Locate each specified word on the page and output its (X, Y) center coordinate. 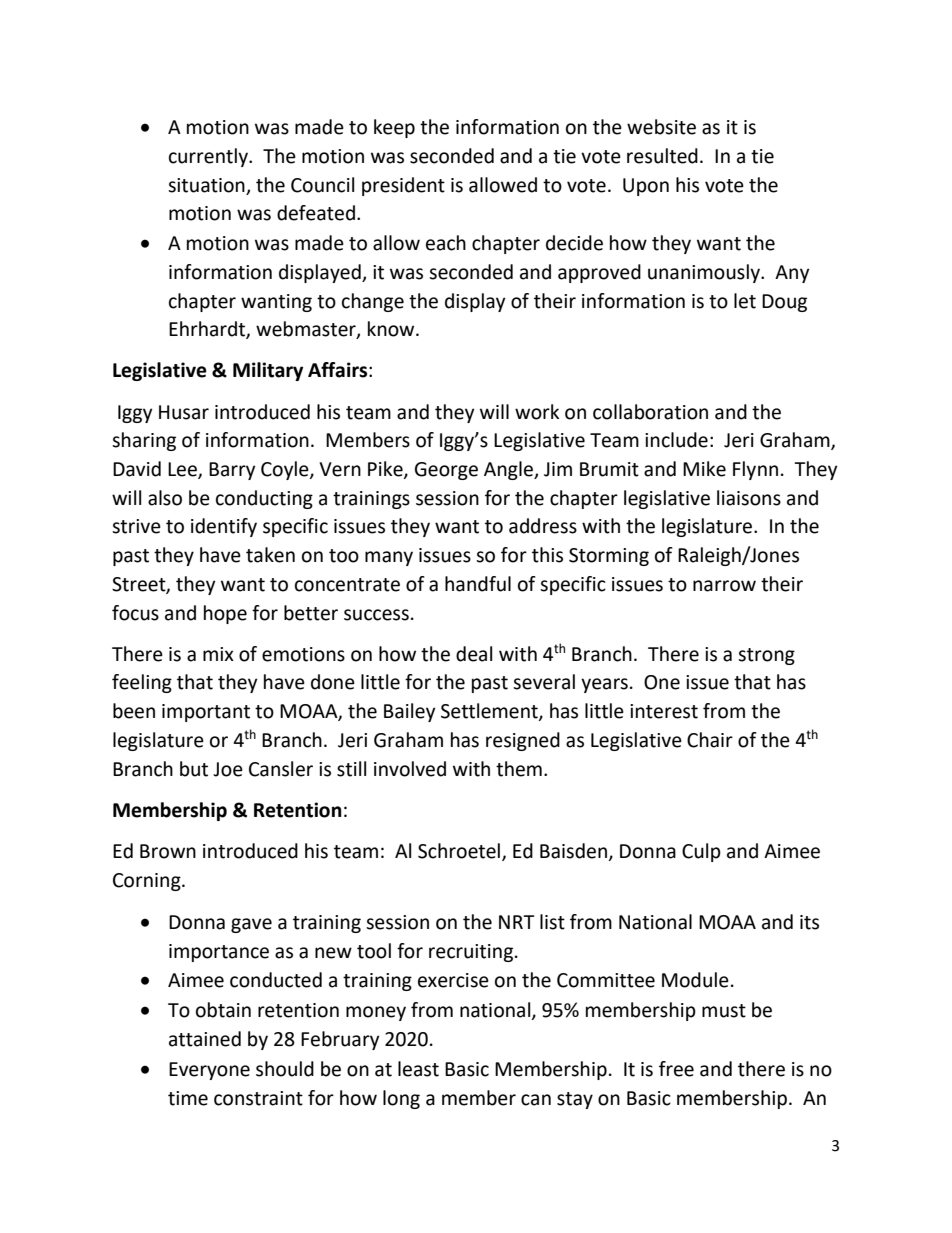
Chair (710, 740)
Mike (704, 469)
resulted (662, 156)
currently (209, 157)
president (403, 186)
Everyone (209, 1071)
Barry (232, 471)
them (519, 769)
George (446, 471)
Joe (228, 769)
